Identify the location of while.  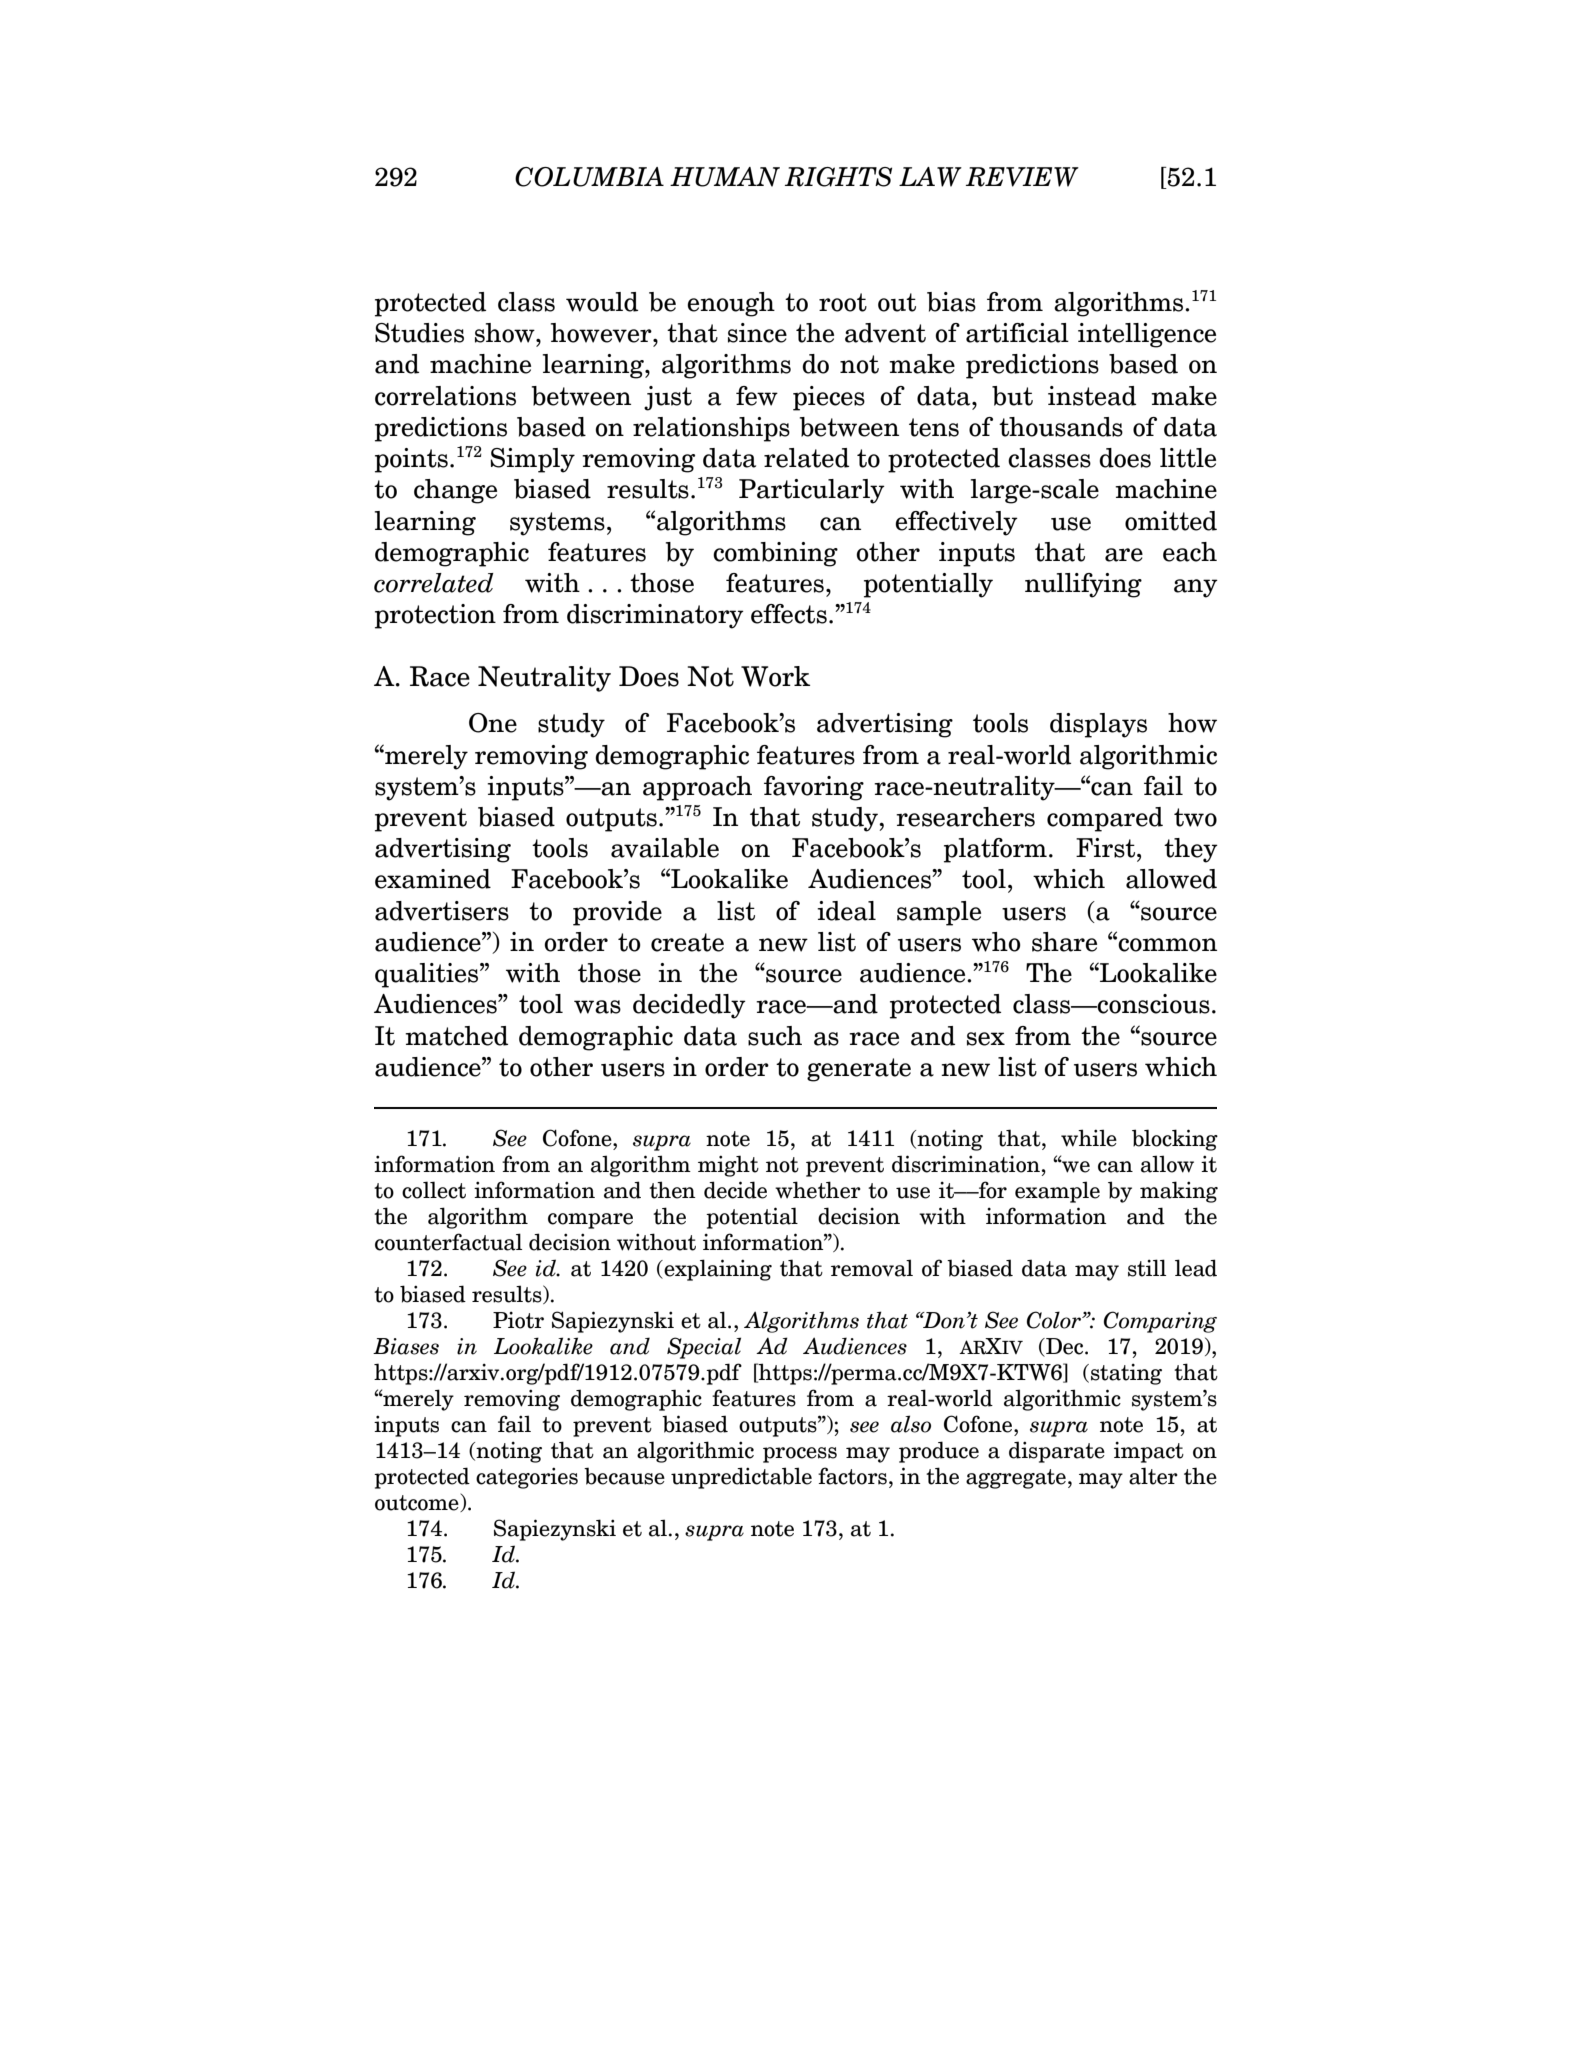
(1089, 1138).
